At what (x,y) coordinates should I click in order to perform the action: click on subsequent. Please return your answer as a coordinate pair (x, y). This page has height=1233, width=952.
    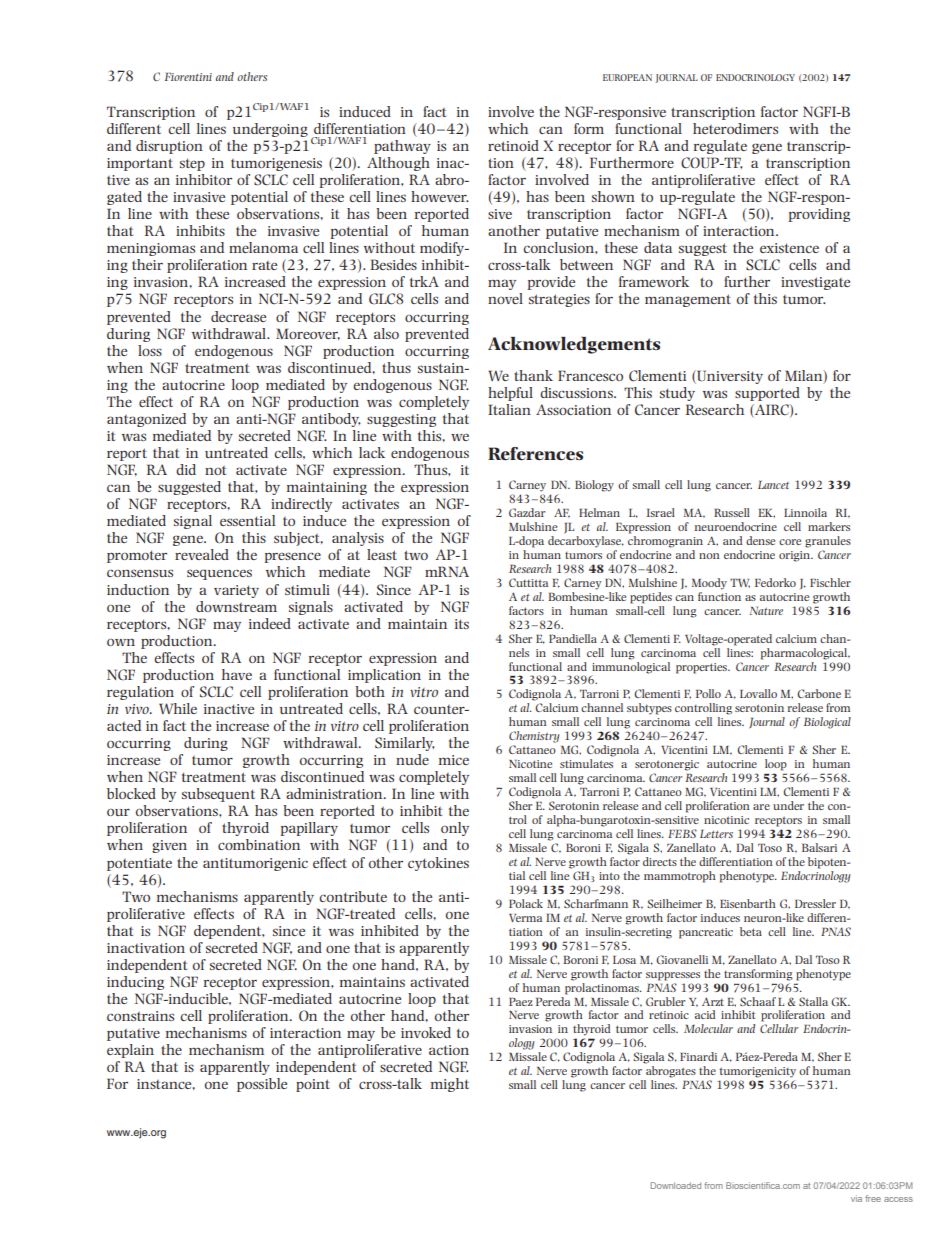
    Looking at the image, I should click on (218, 795).
